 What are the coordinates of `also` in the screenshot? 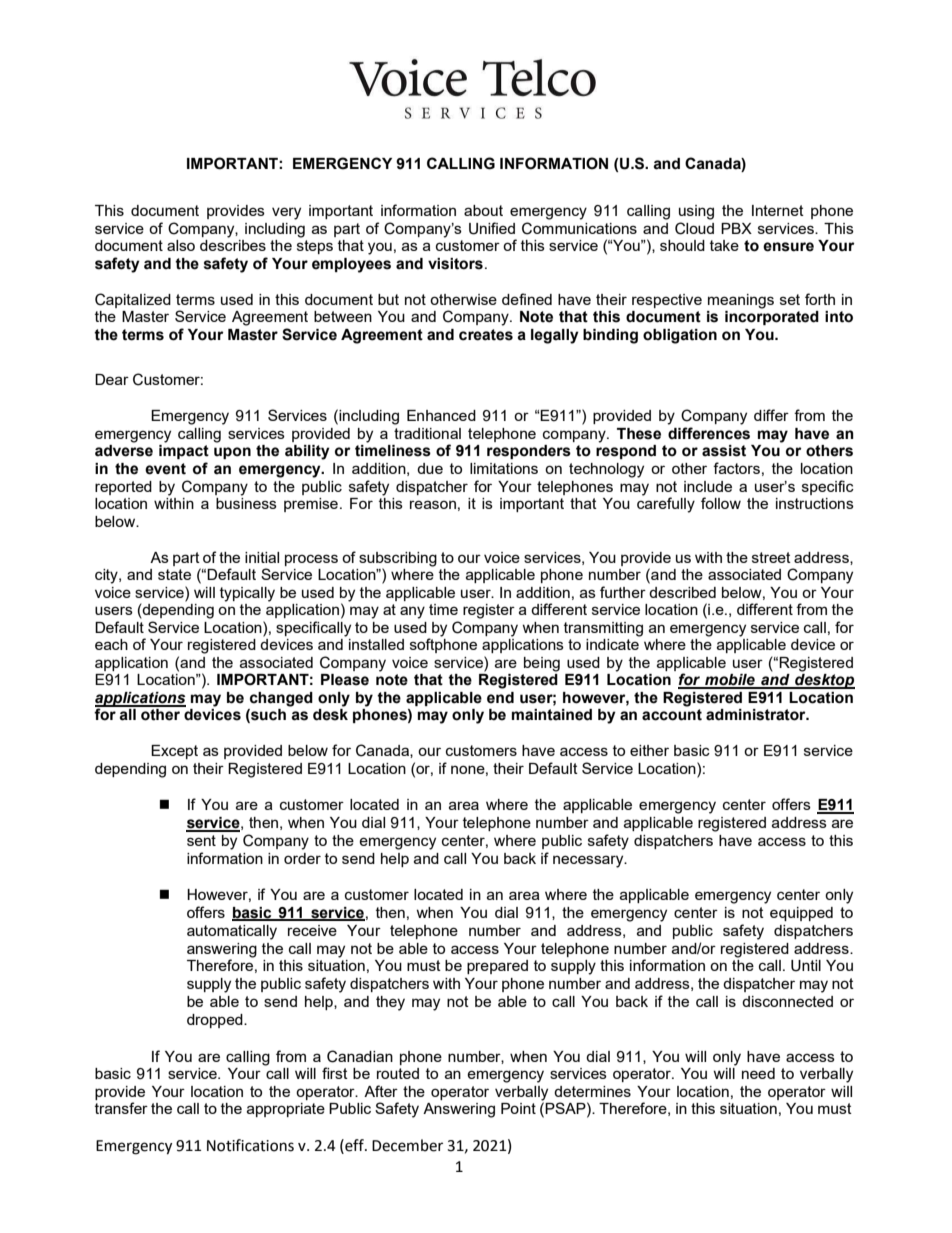 It's located at (181, 245).
